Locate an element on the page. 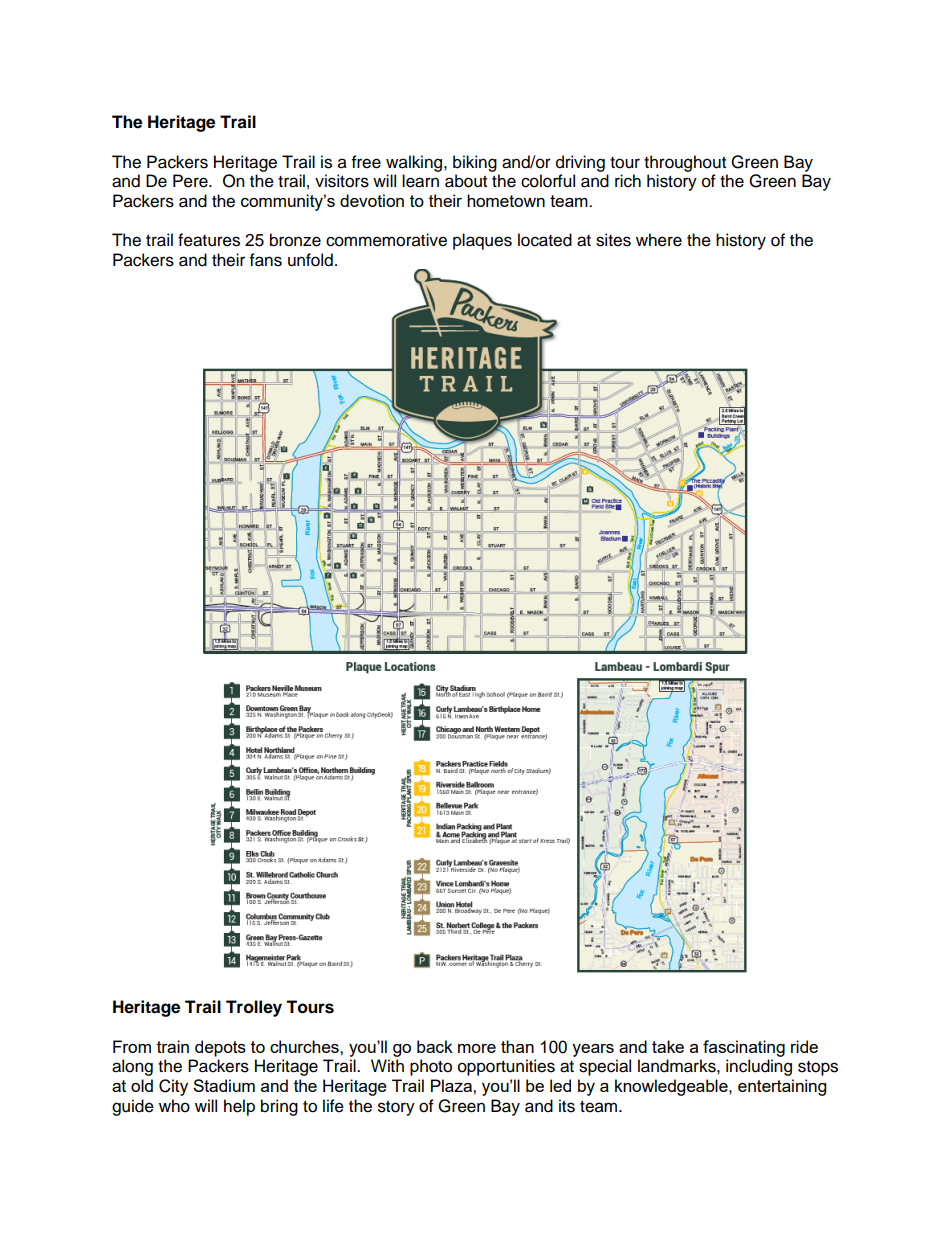 This page has width=952, height=1233. Pere is located at coordinates (191, 181).
